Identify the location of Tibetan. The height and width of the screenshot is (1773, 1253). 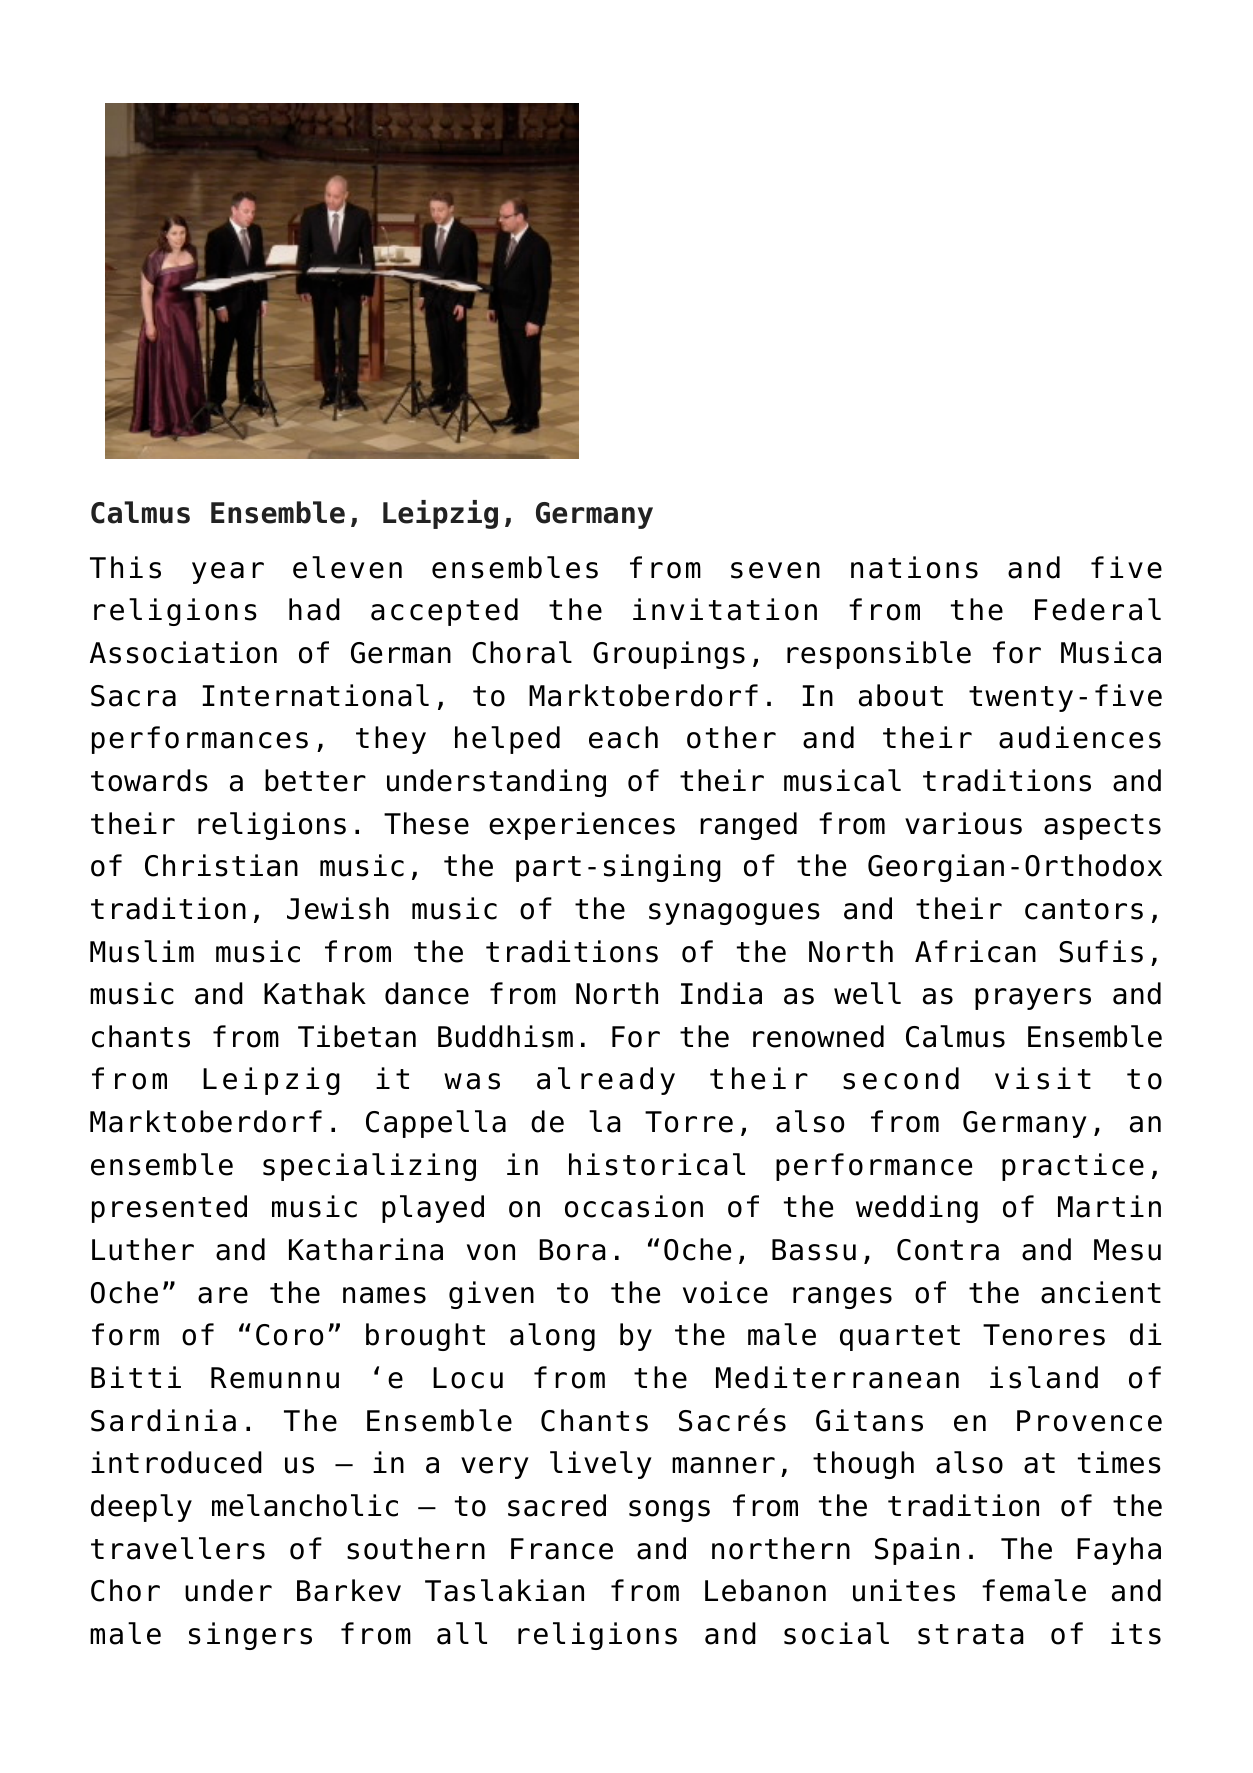
(357, 1036).
